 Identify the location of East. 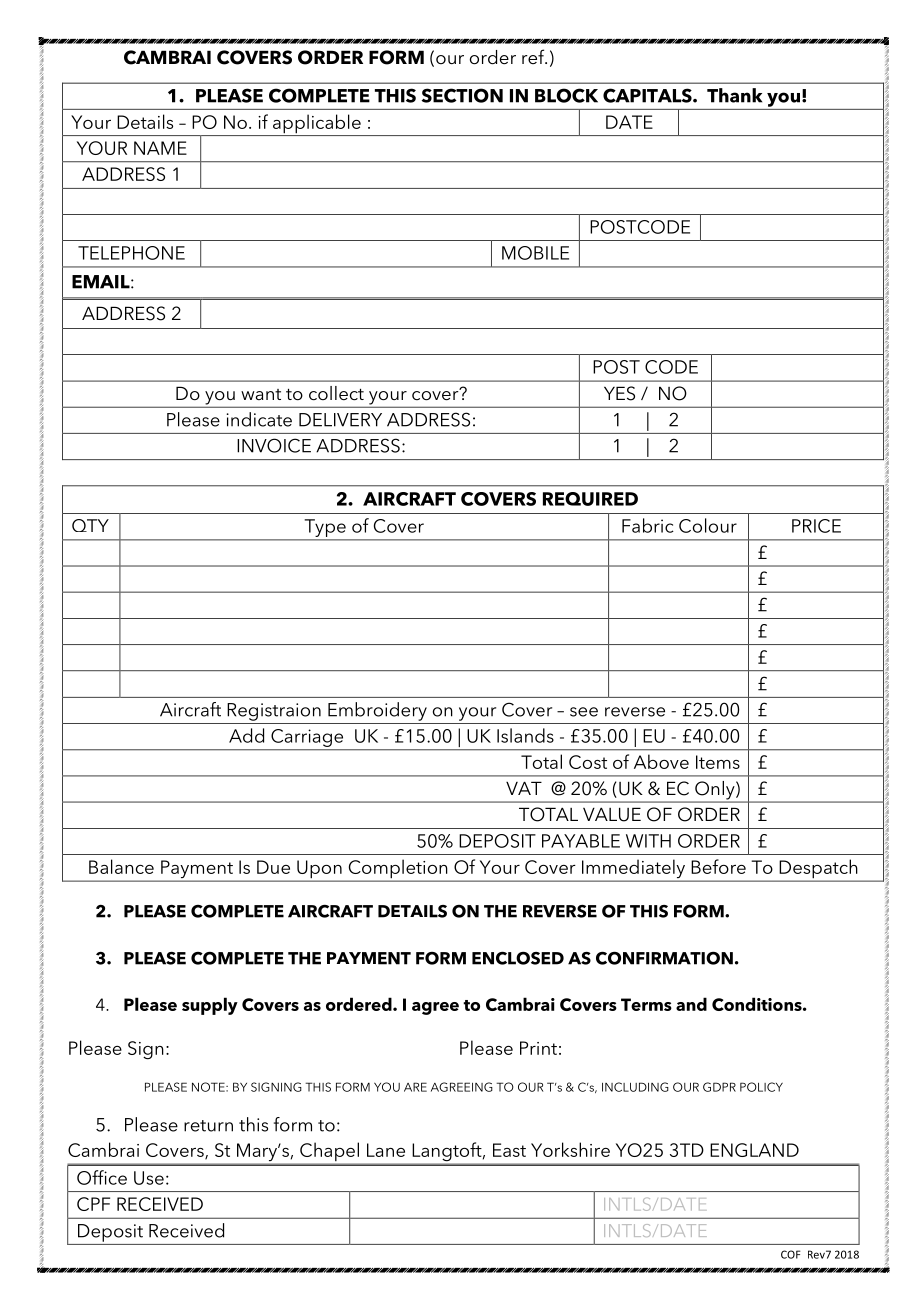
(509, 1150).
